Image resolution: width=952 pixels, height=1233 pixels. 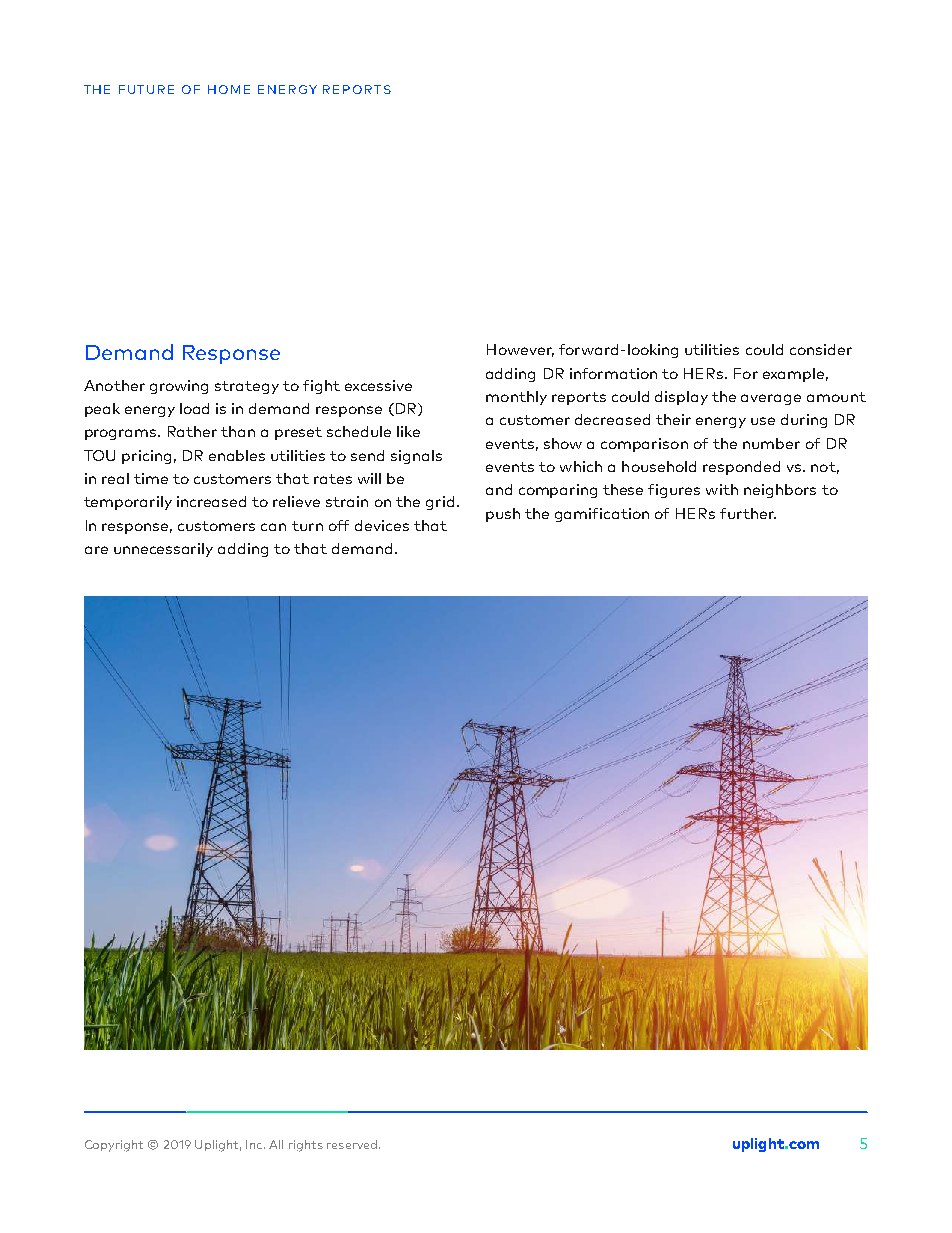 I want to click on gamification, so click(x=602, y=515).
